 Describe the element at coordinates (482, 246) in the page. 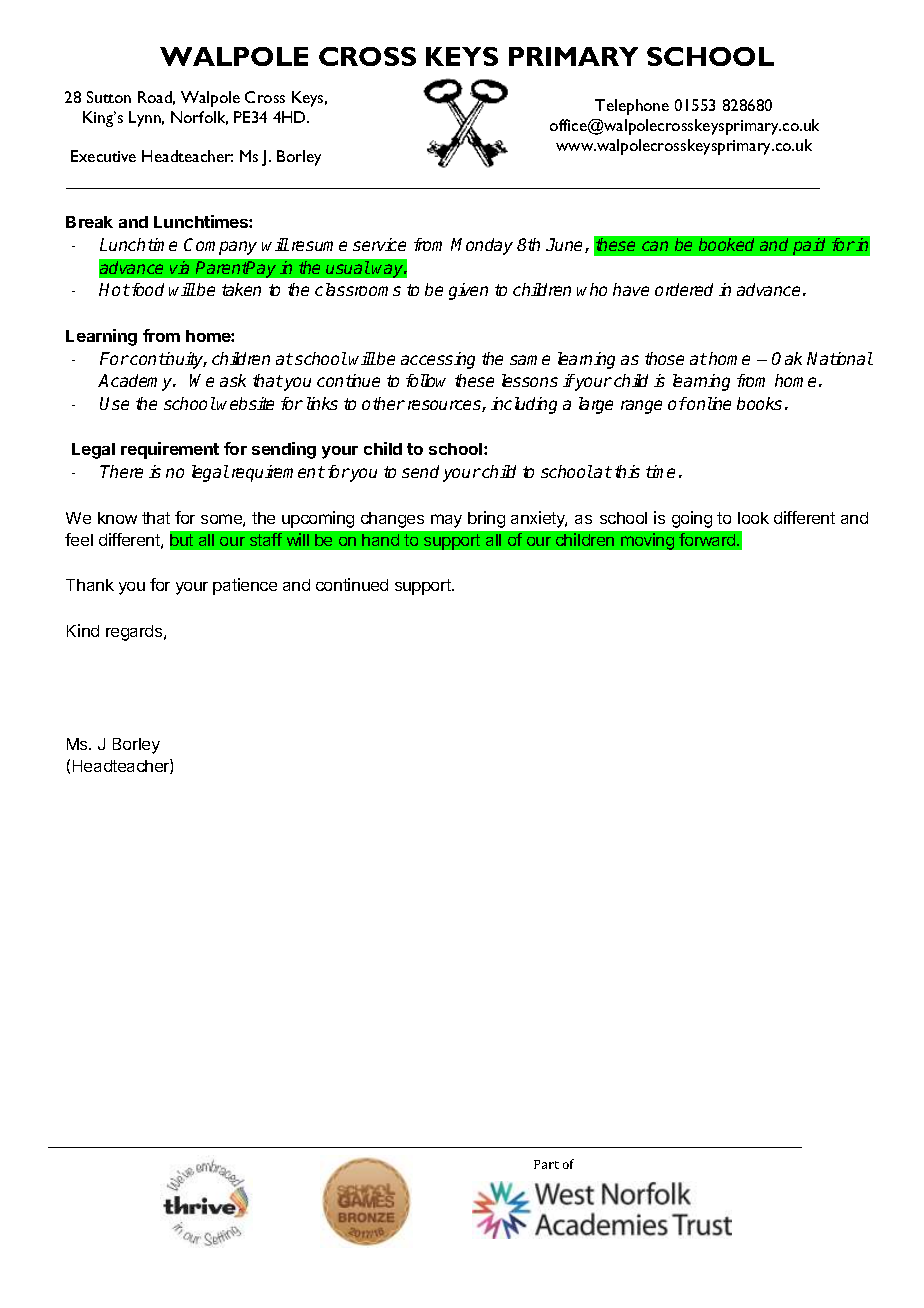

I see `Monday` at that location.
